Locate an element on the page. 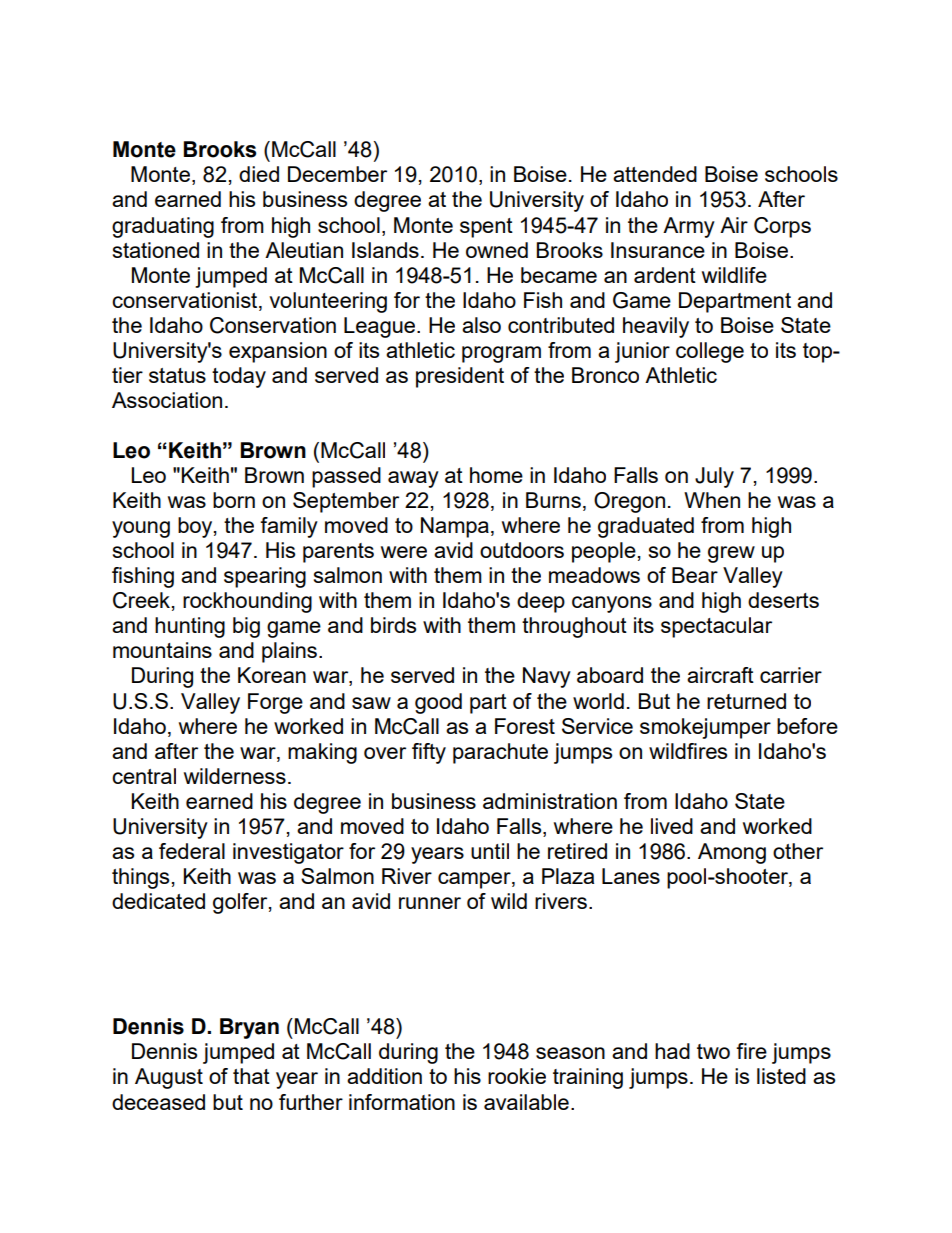  central is located at coordinates (144, 776).
